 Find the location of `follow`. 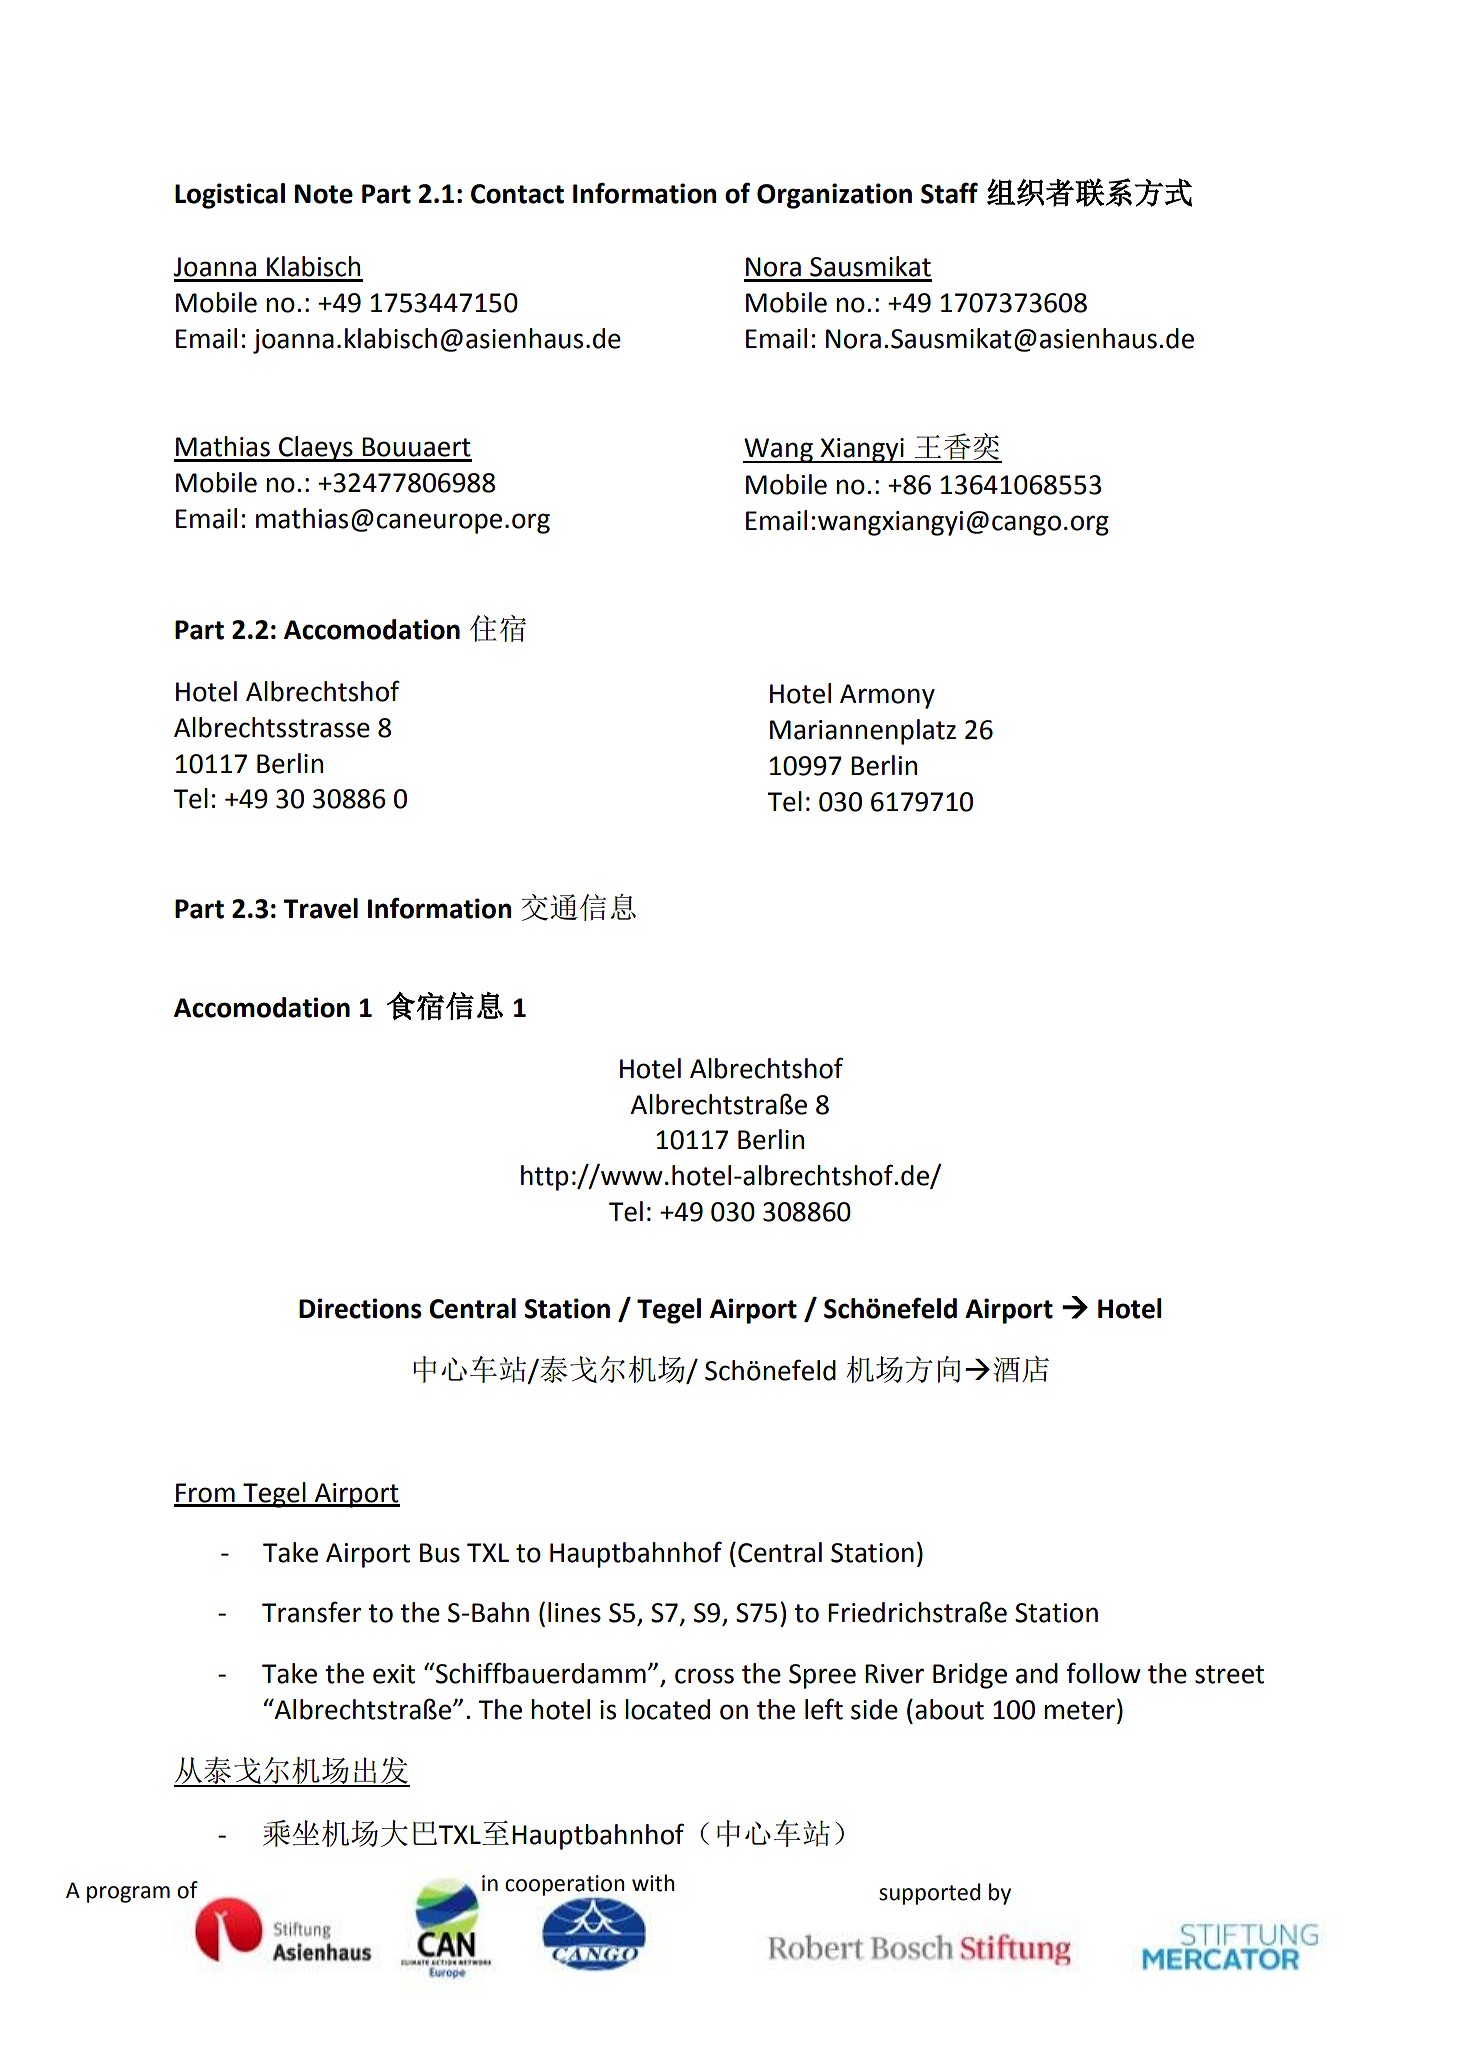

follow is located at coordinates (1103, 1673).
